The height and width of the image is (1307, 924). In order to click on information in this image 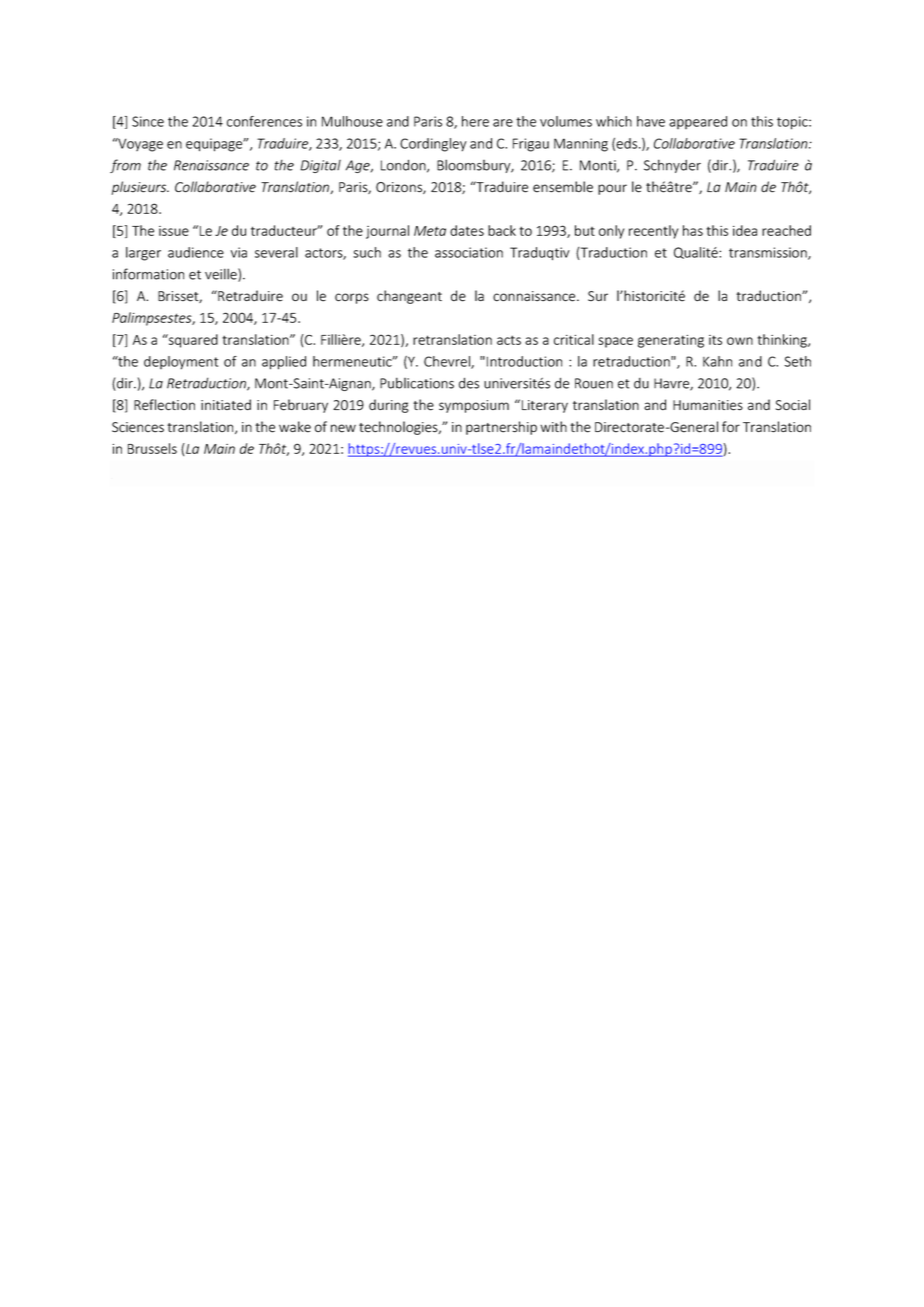, I will do `click(148, 274)`.
